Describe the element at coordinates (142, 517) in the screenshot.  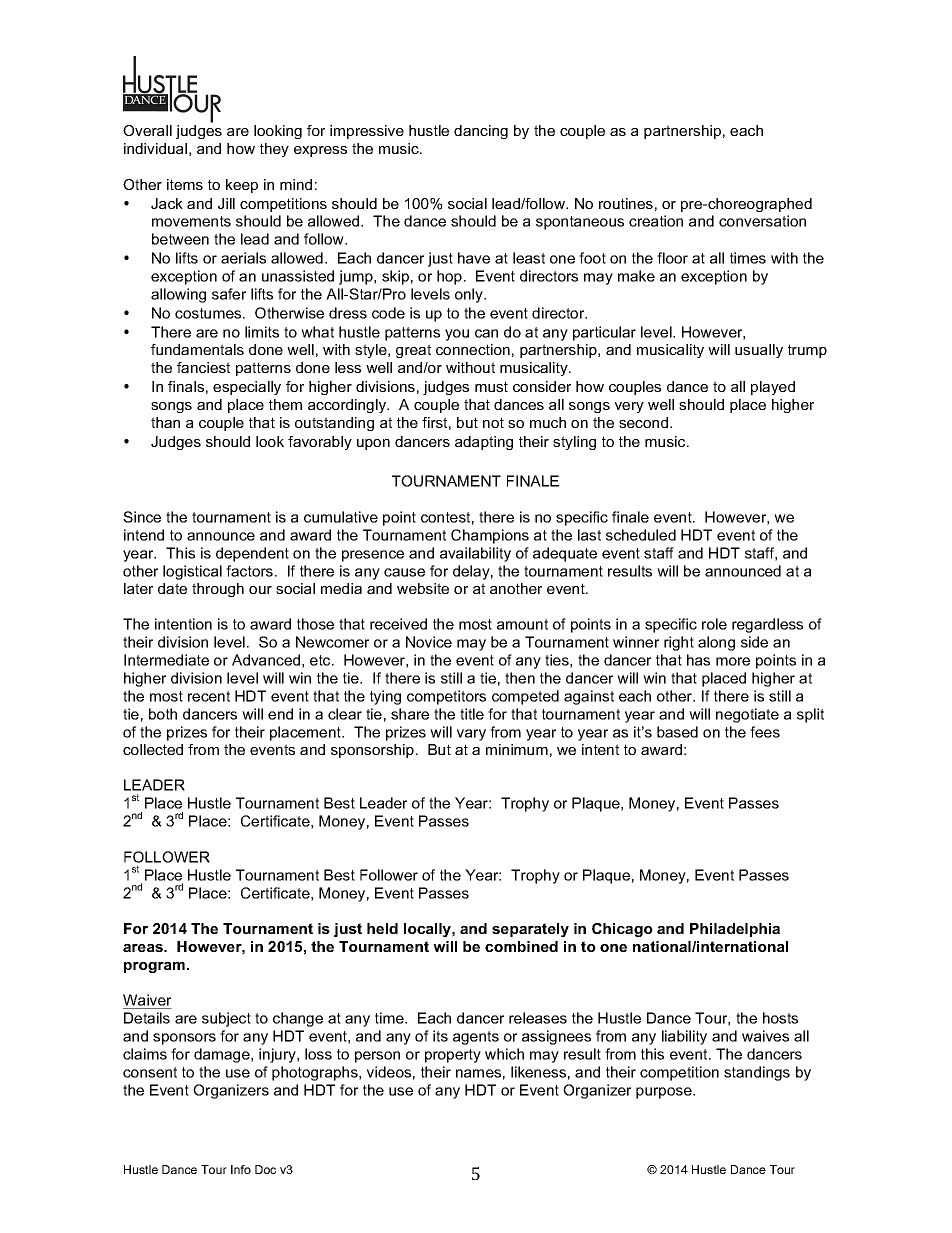
I see `Since` at that location.
